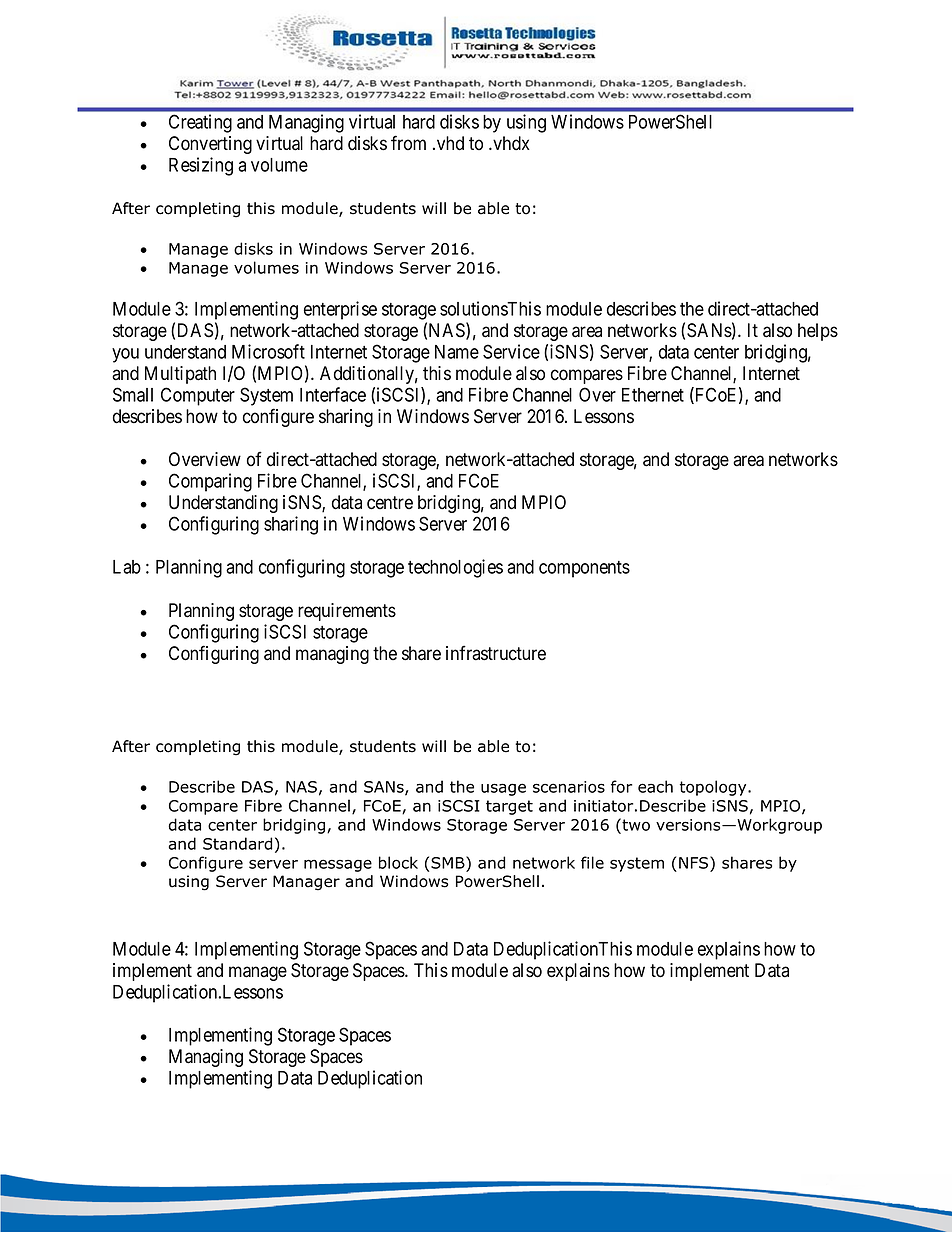 The width and height of the screenshot is (952, 1233). I want to click on components, so click(584, 569).
